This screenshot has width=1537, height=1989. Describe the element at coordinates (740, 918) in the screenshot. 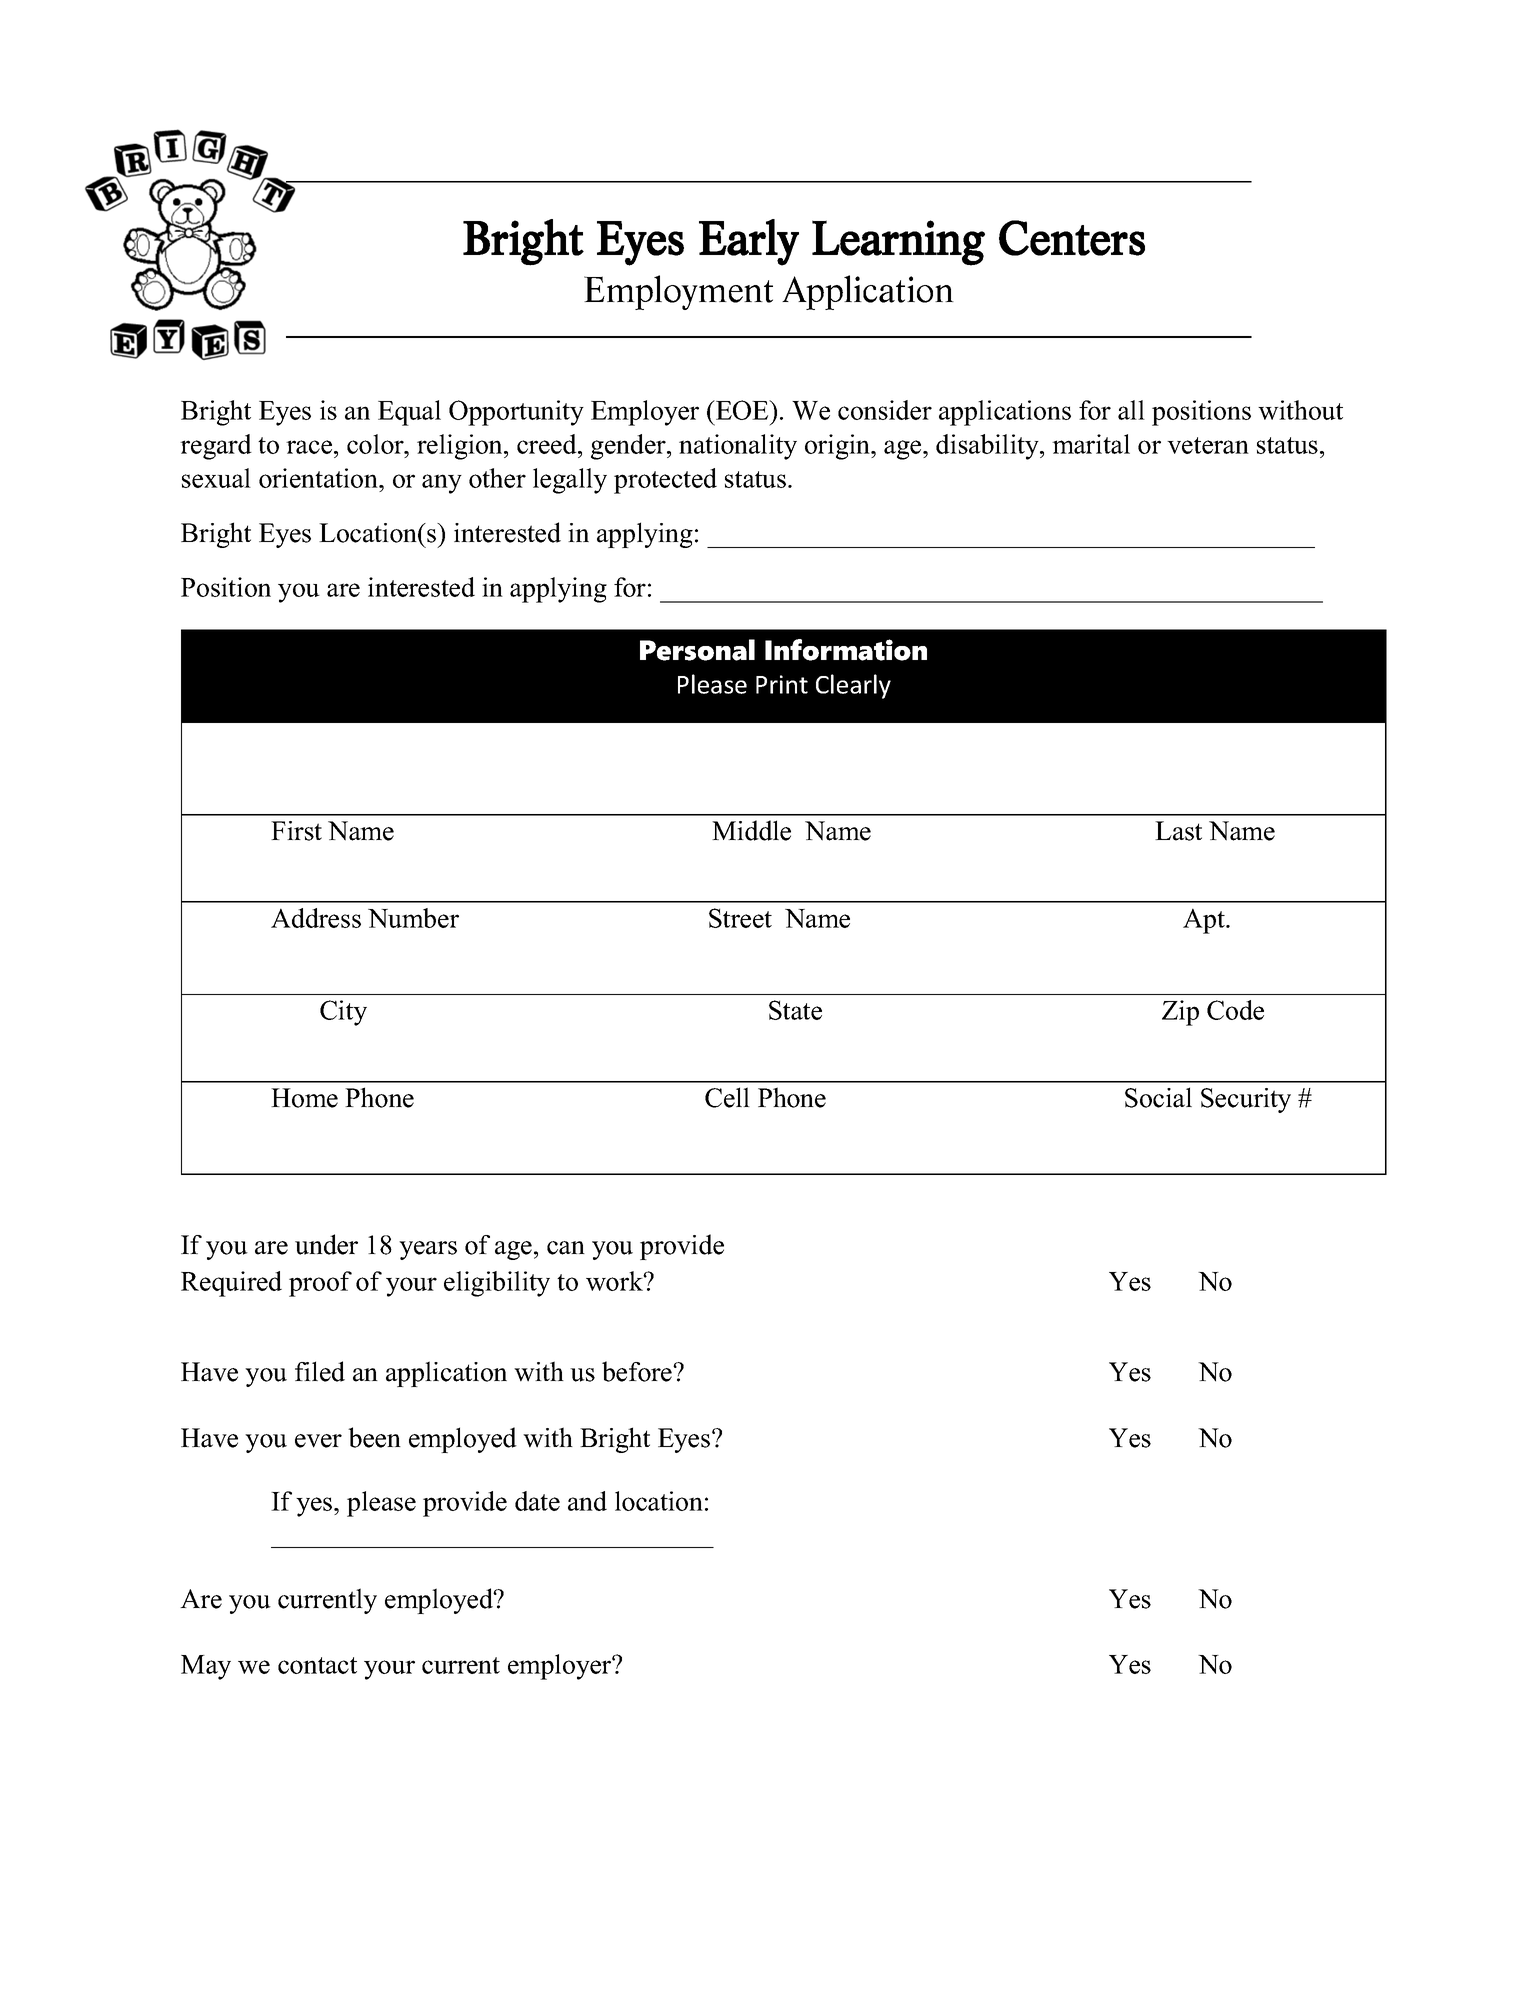

I see `Street` at that location.
